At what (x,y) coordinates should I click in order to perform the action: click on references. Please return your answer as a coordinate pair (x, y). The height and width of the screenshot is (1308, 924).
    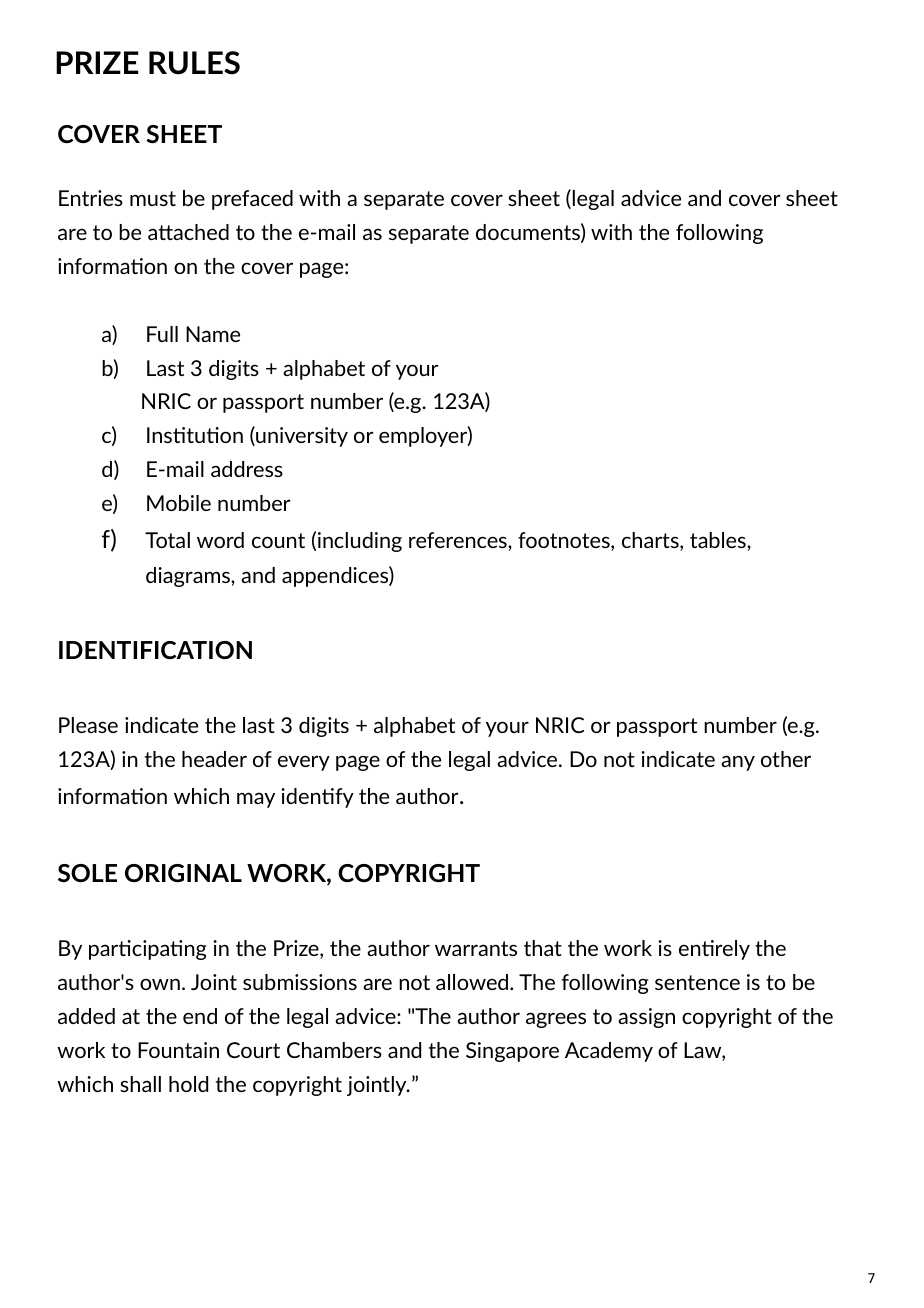
    Looking at the image, I should click on (459, 540).
